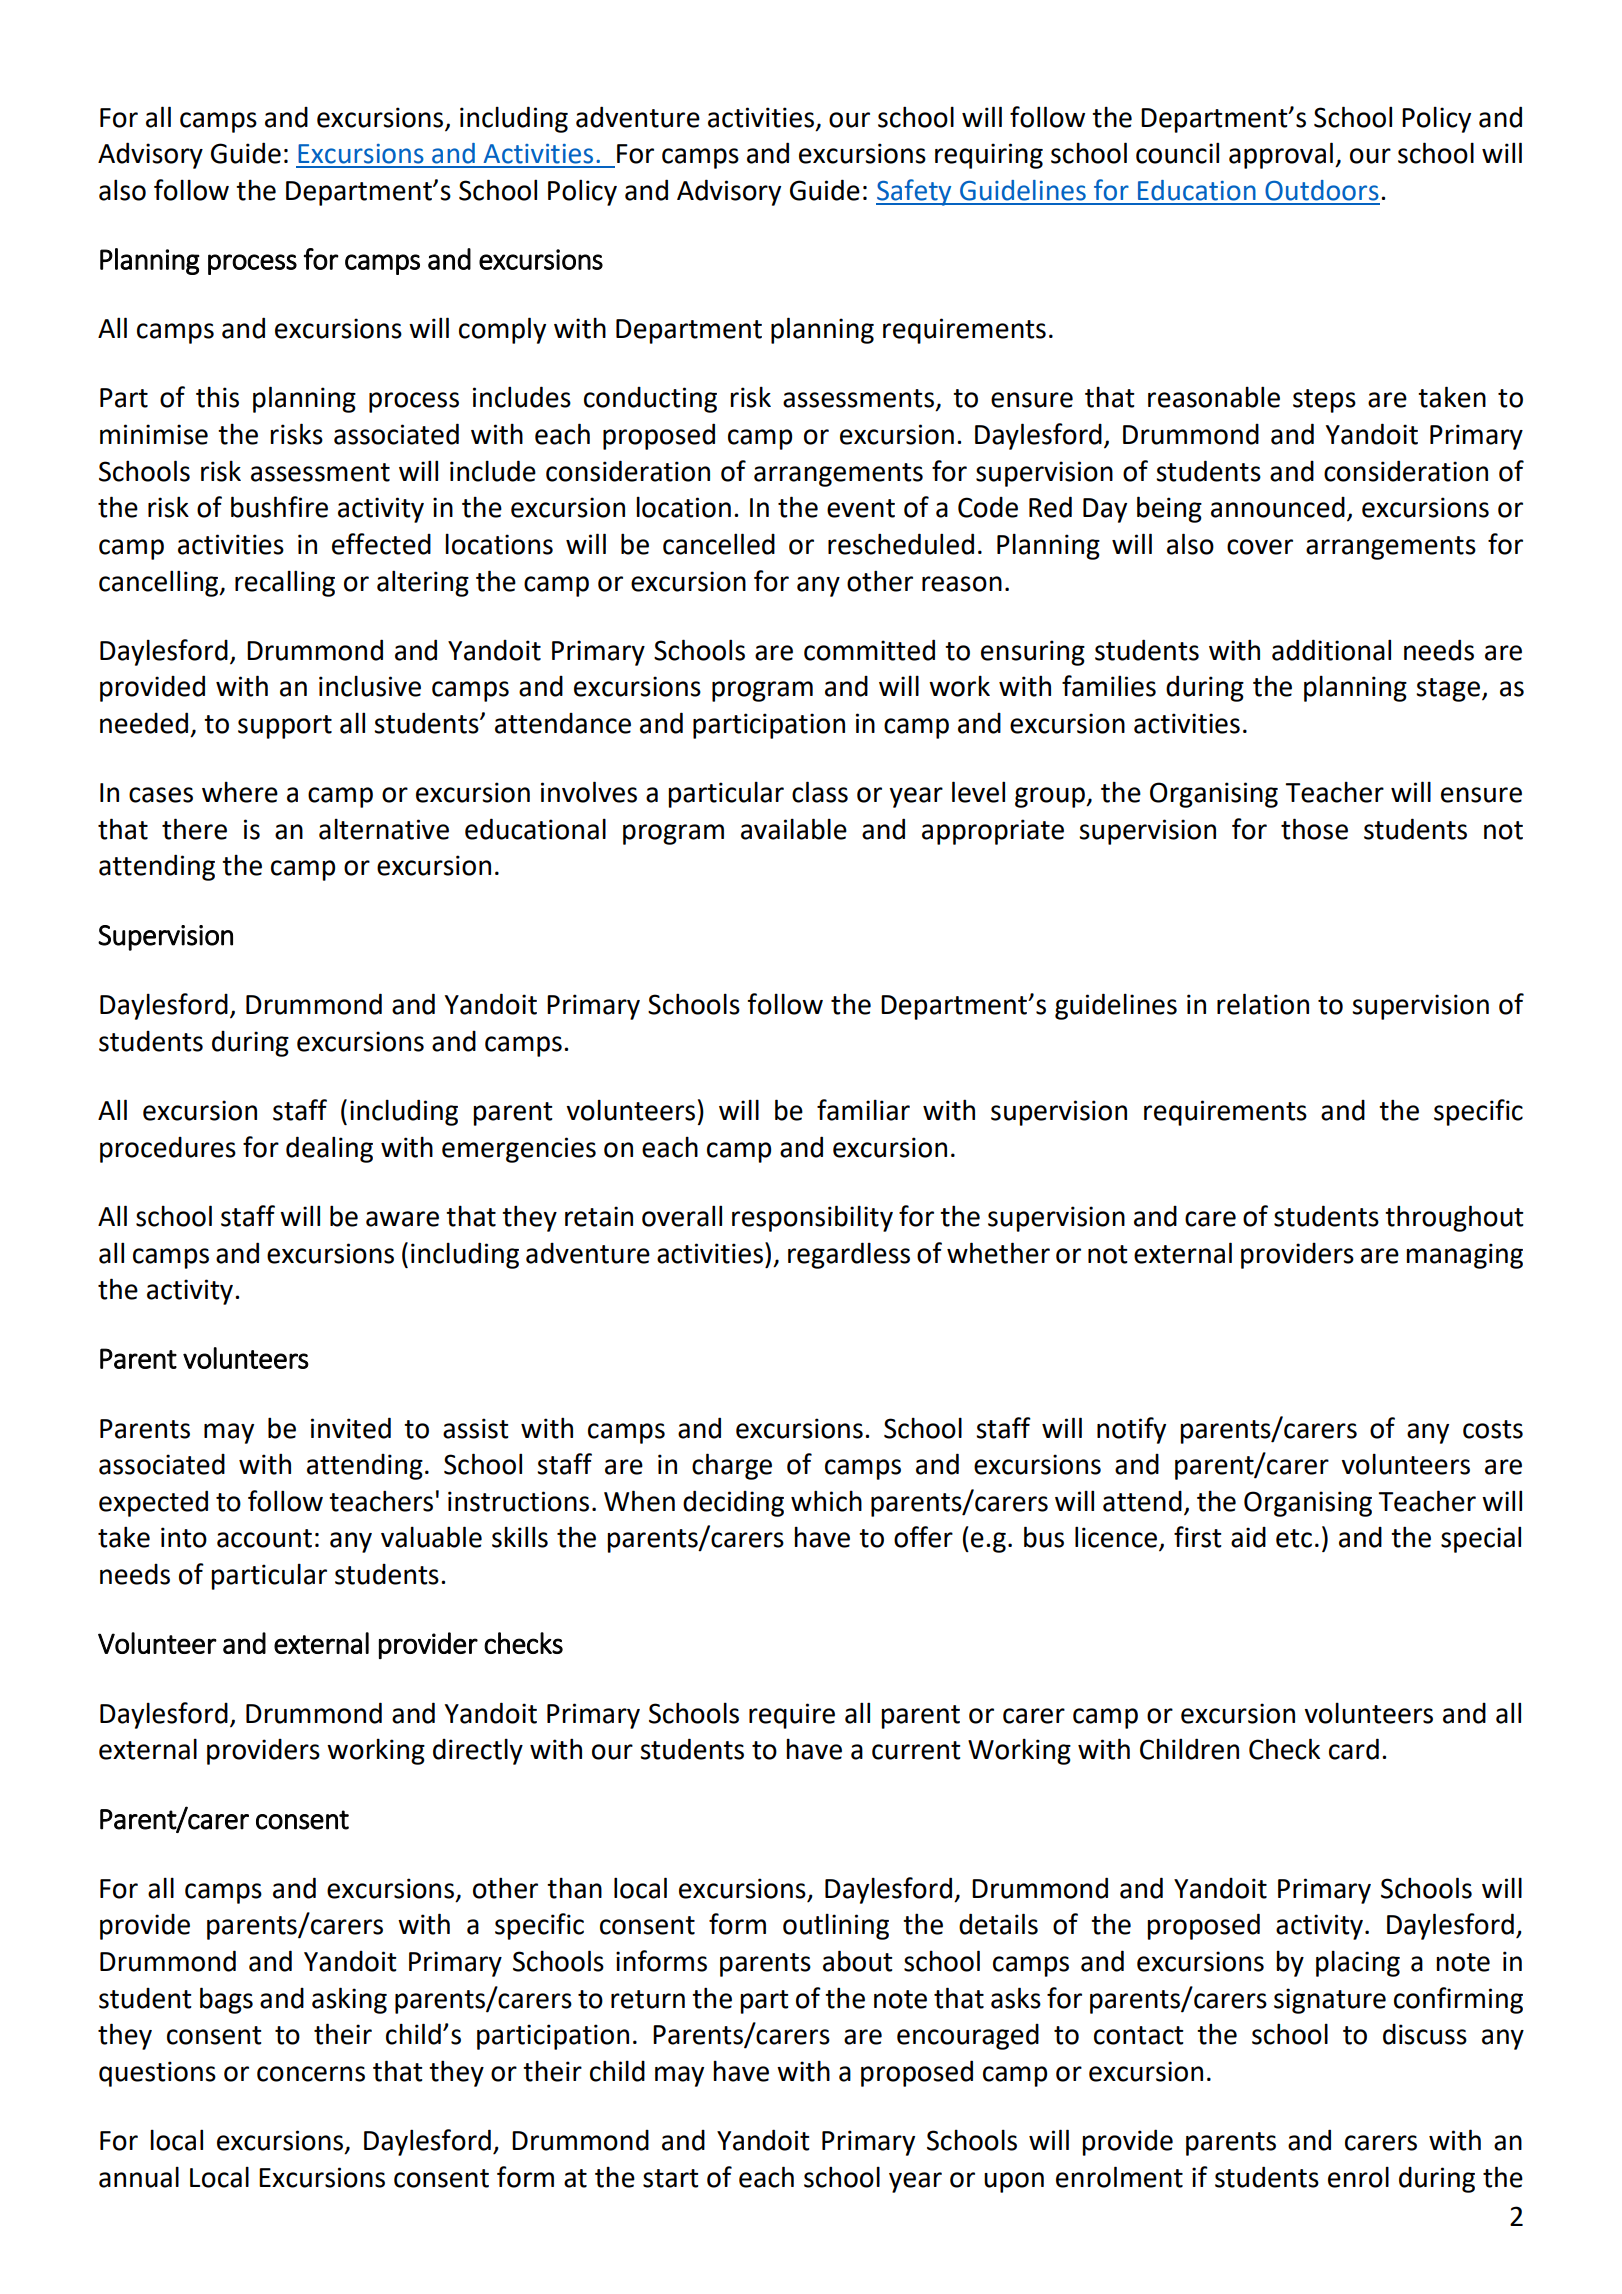 The height and width of the page is (2294, 1622). I want to click on recalling, so click(285, 583).
